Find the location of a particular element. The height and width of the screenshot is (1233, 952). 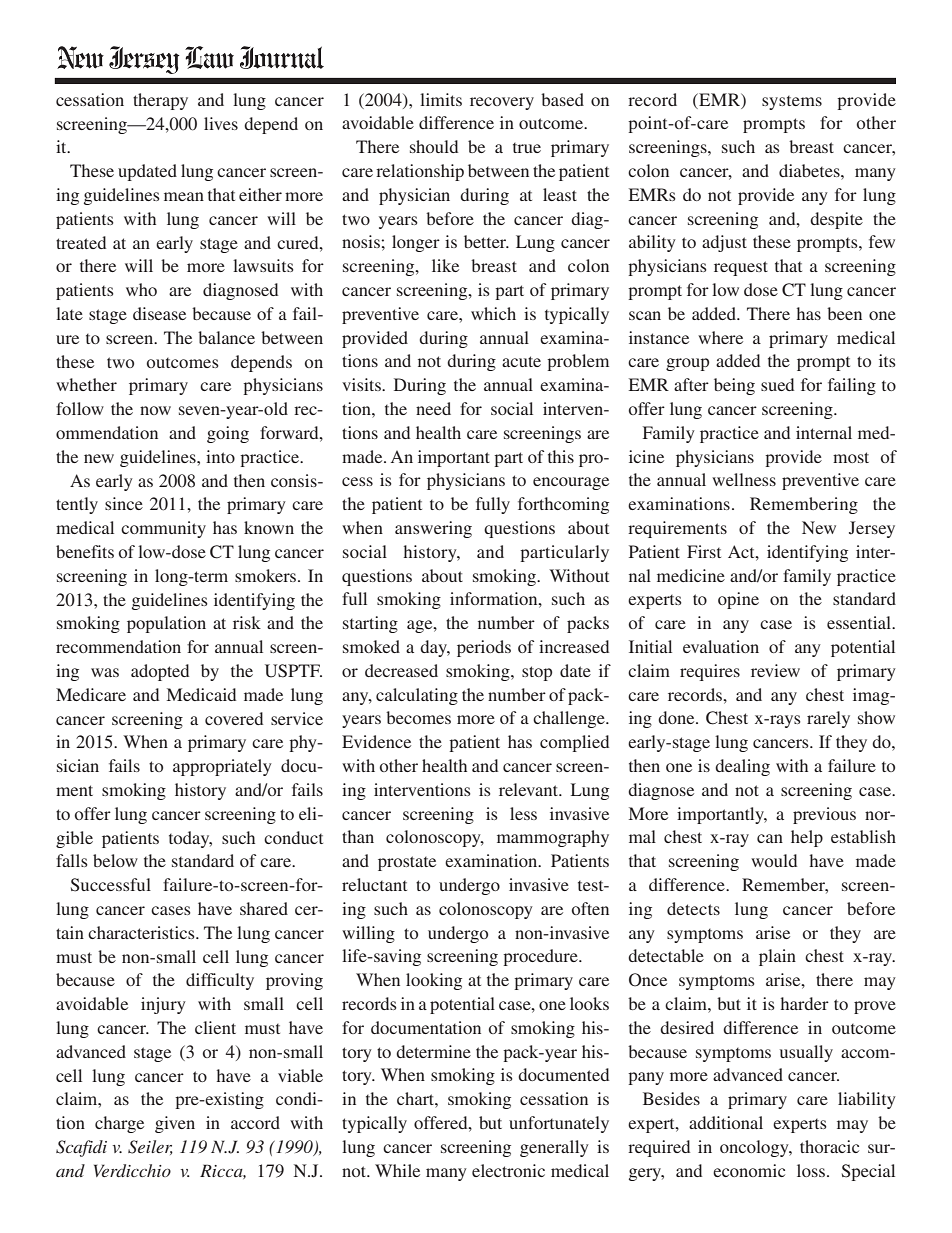

electronic is located at coordinates (508, 1170).
